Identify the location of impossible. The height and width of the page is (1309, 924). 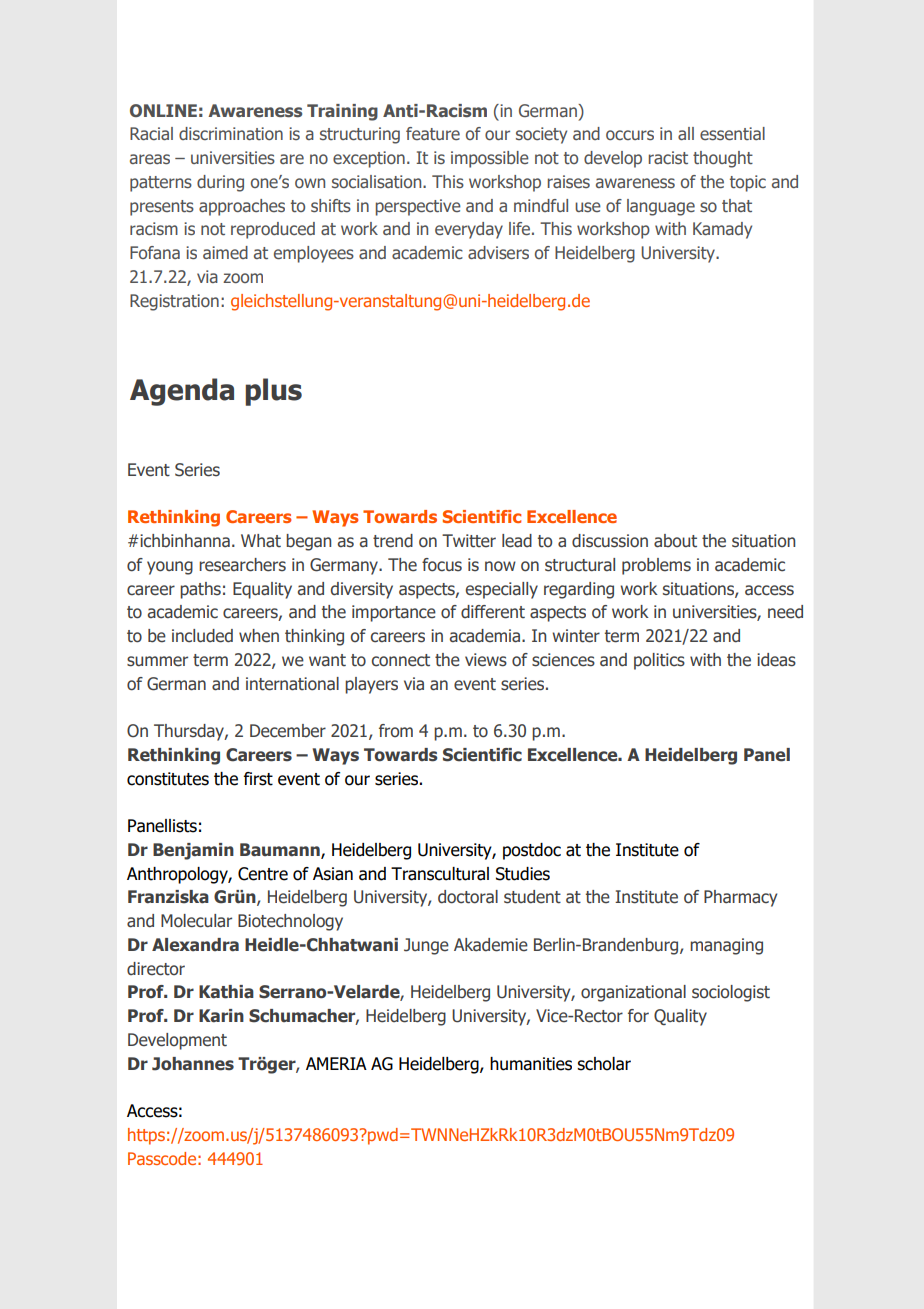
(490, 159).
